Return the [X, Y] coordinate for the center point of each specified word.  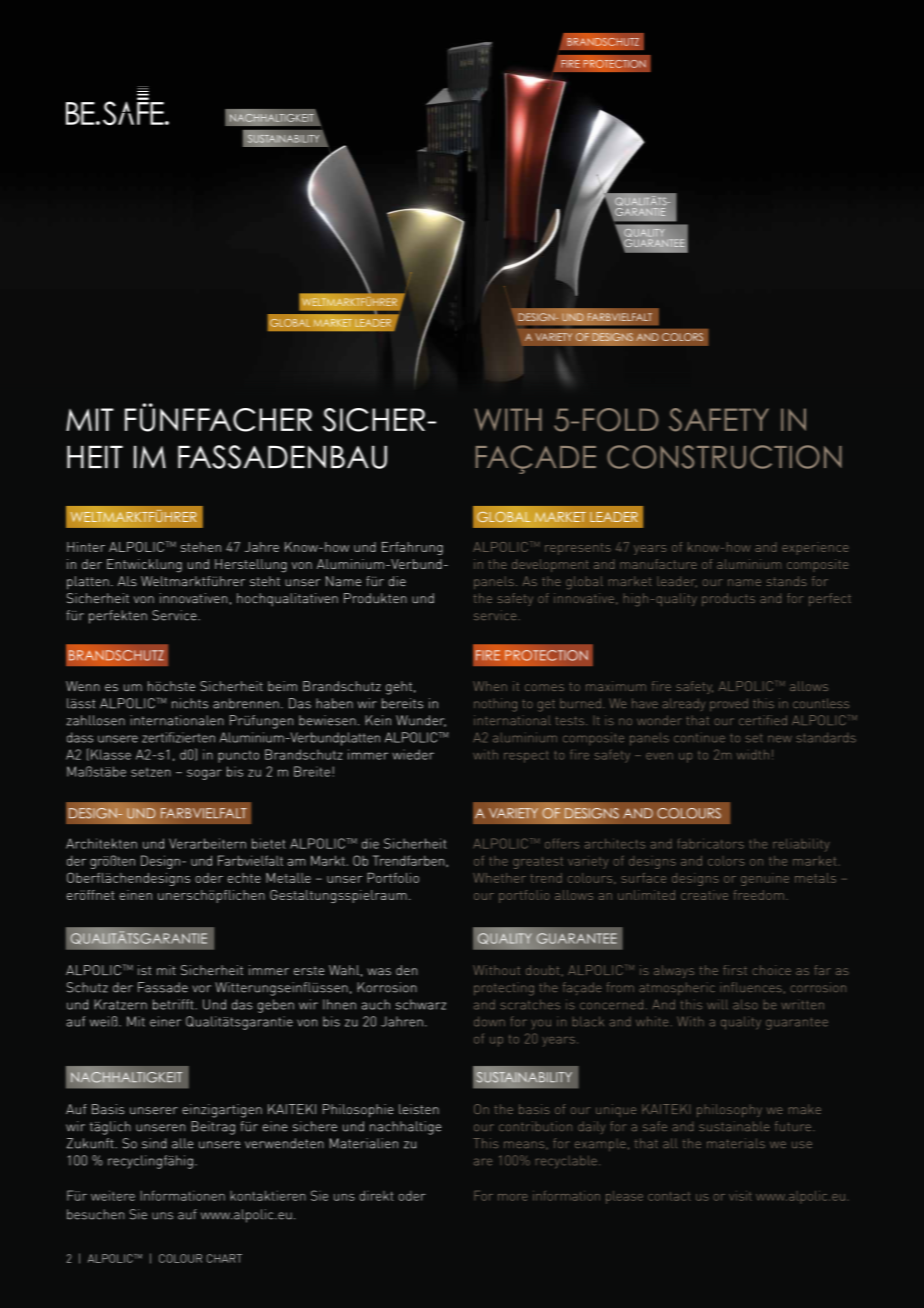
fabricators [711, 843]
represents [578, 549]
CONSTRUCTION [724, 457]
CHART [224, 1258]
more [513, 1197]
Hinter [86, 547]
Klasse [111, 754]
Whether [499, 878]
